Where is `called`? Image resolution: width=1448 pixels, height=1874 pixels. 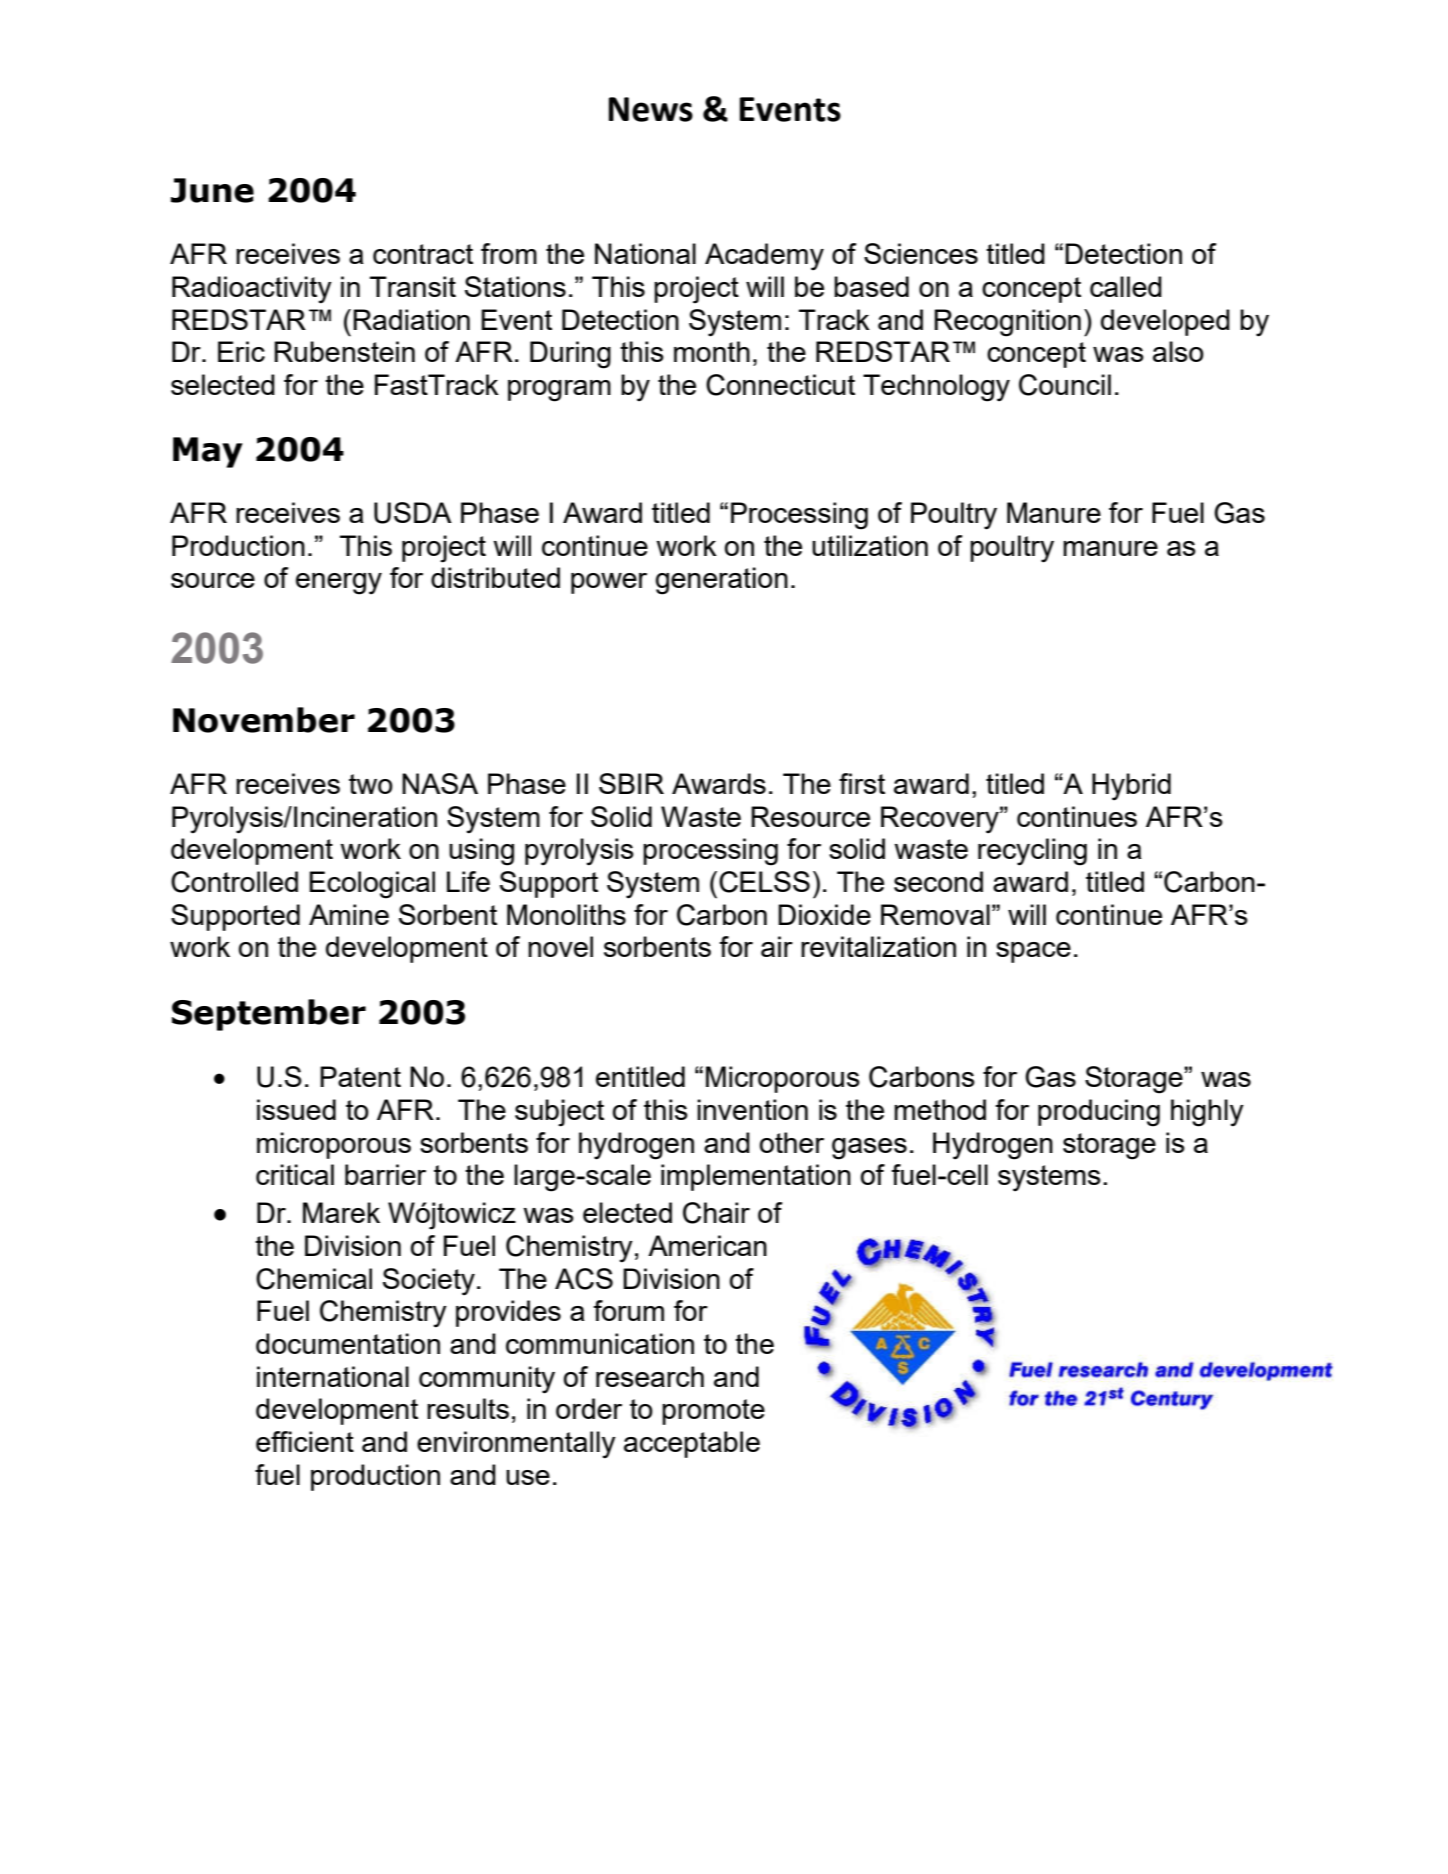
called is located at coordinates (1126, 286).
